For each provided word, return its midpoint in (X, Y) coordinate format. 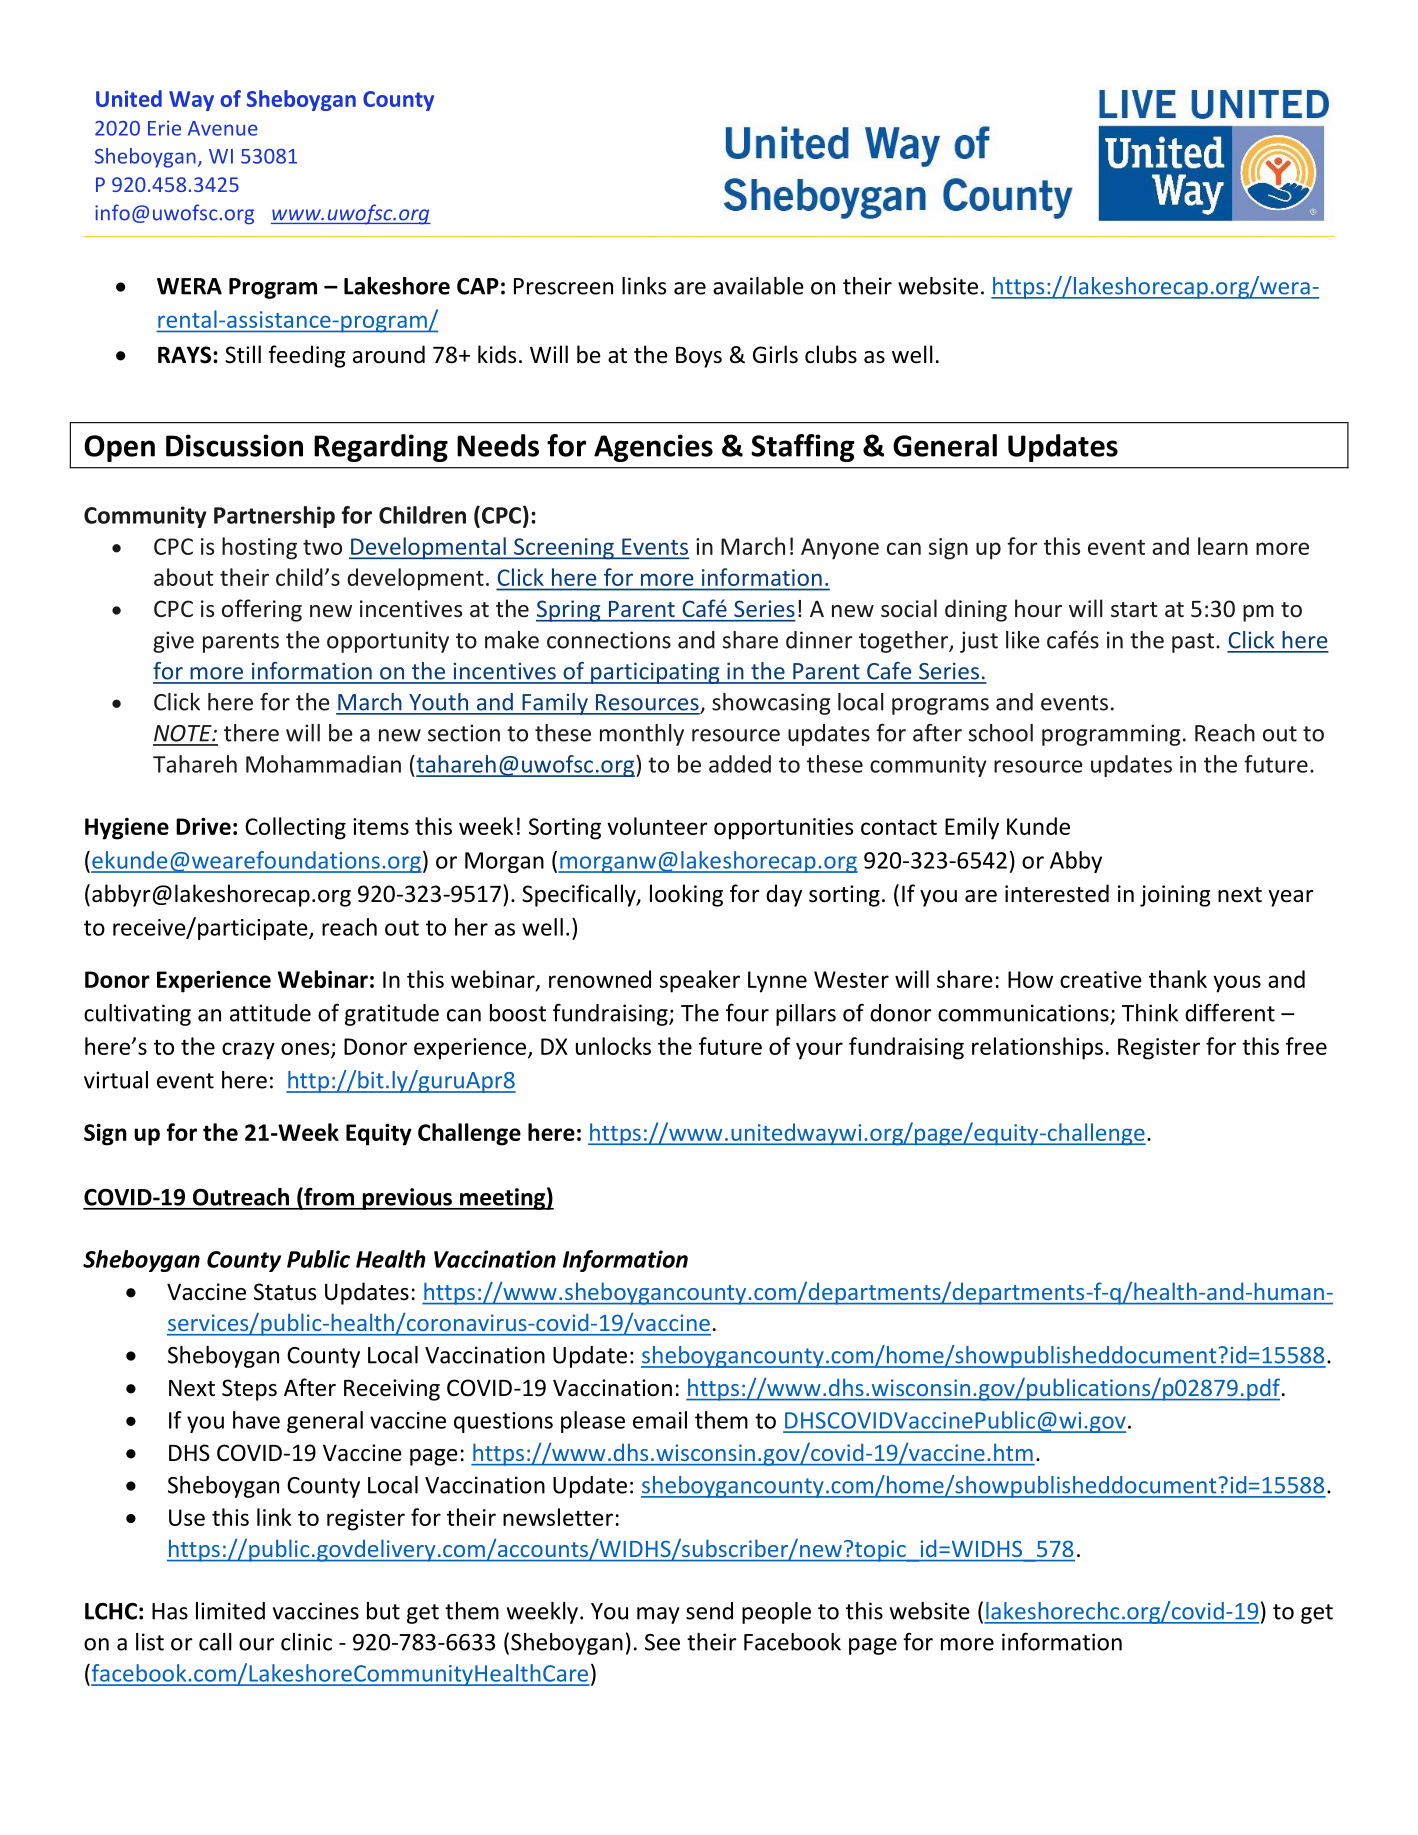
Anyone (840, 549)
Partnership (274, 517)
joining (1175, 896)
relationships (1037, 1048)
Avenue (223, 128)
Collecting (295, 828)
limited (230, 1611)
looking (686, 895)
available (758, 286)
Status (285, 1292)
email (660, 1420)
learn (1223, 546)
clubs (831, 354)
